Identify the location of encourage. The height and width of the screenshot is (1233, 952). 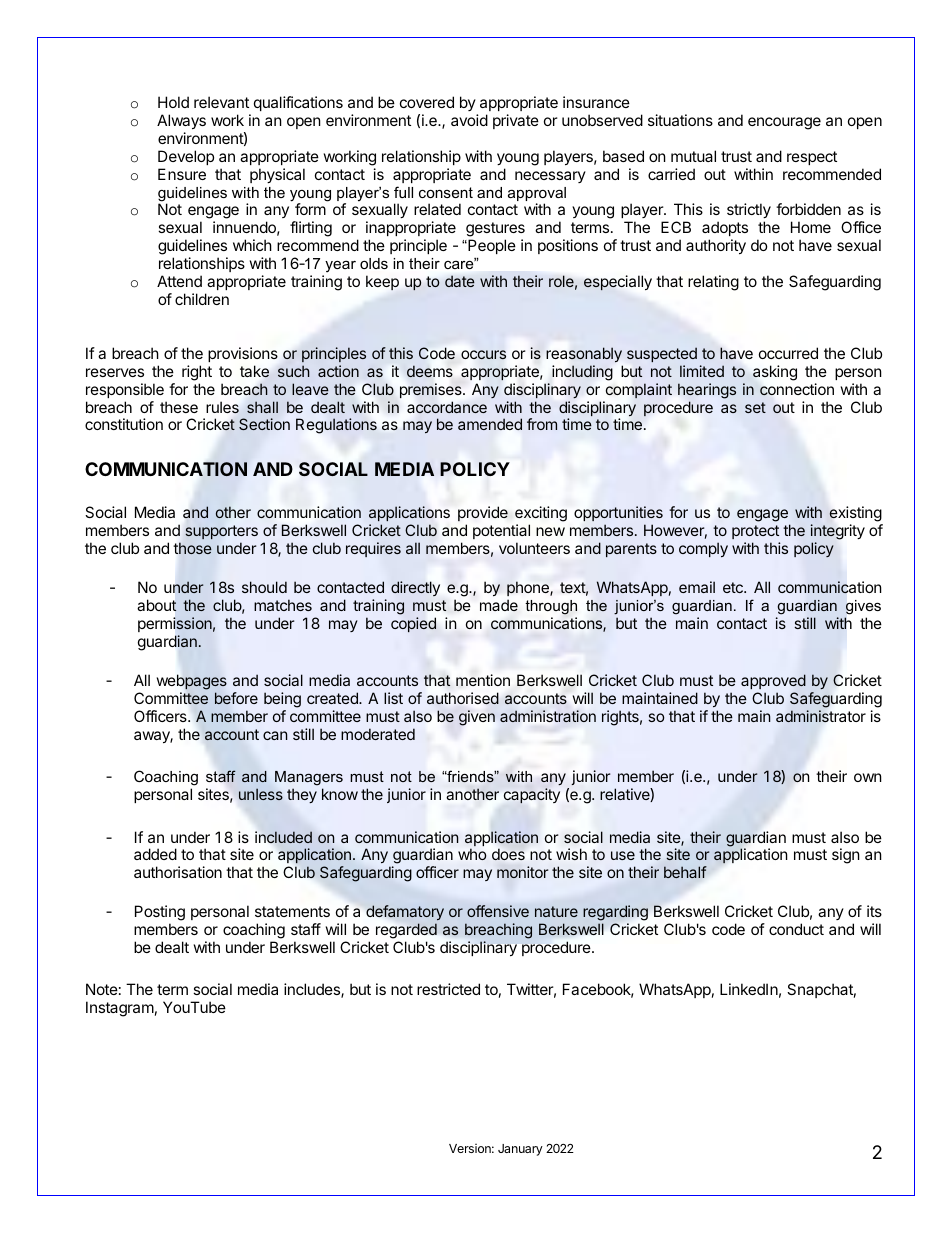
(784, 123).
